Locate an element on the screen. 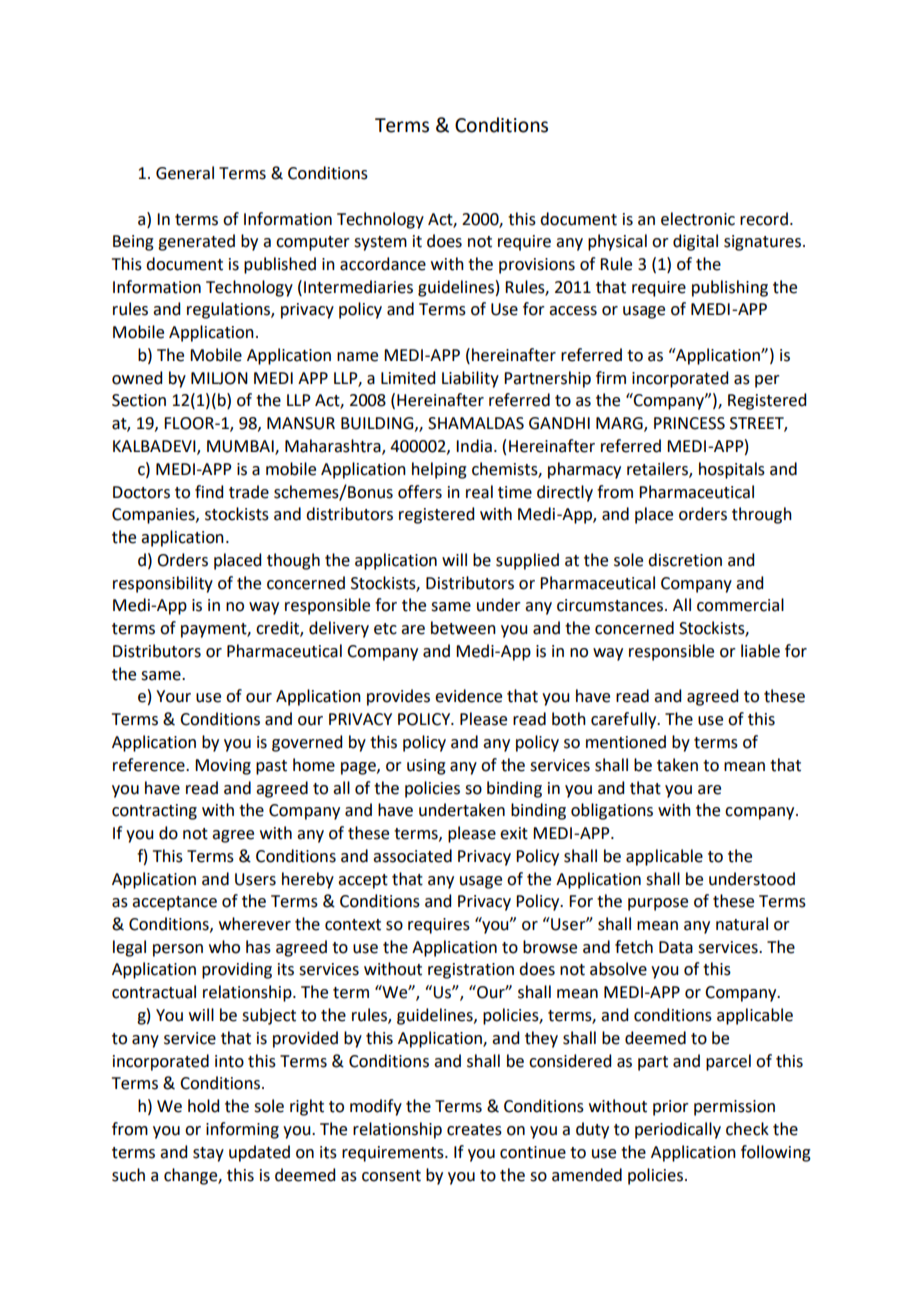 The image size is (924, 1308). registration is located at coordinates (471, 971).
